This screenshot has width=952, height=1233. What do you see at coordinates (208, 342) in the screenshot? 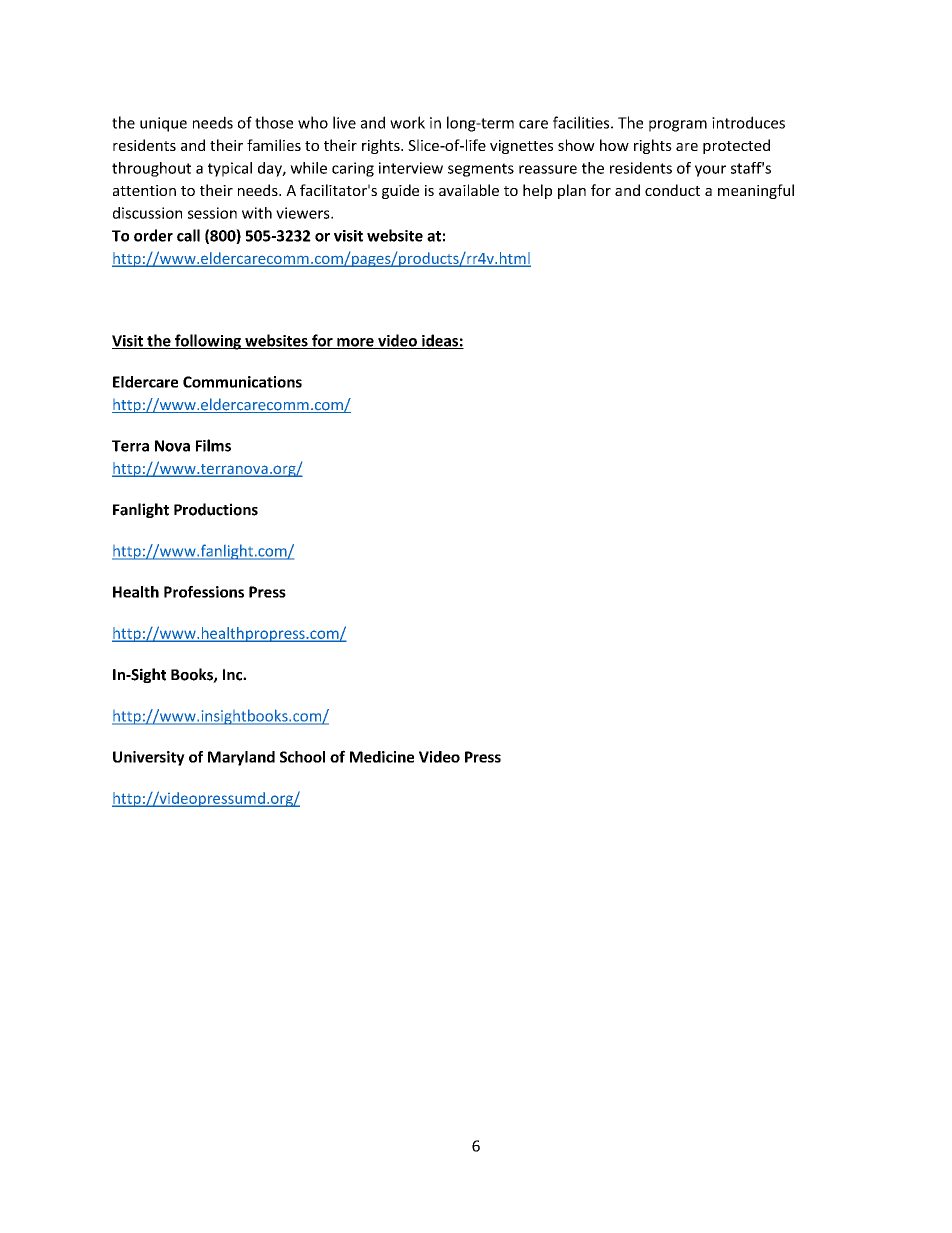
I see `following` at bounding box center [208, 342].
